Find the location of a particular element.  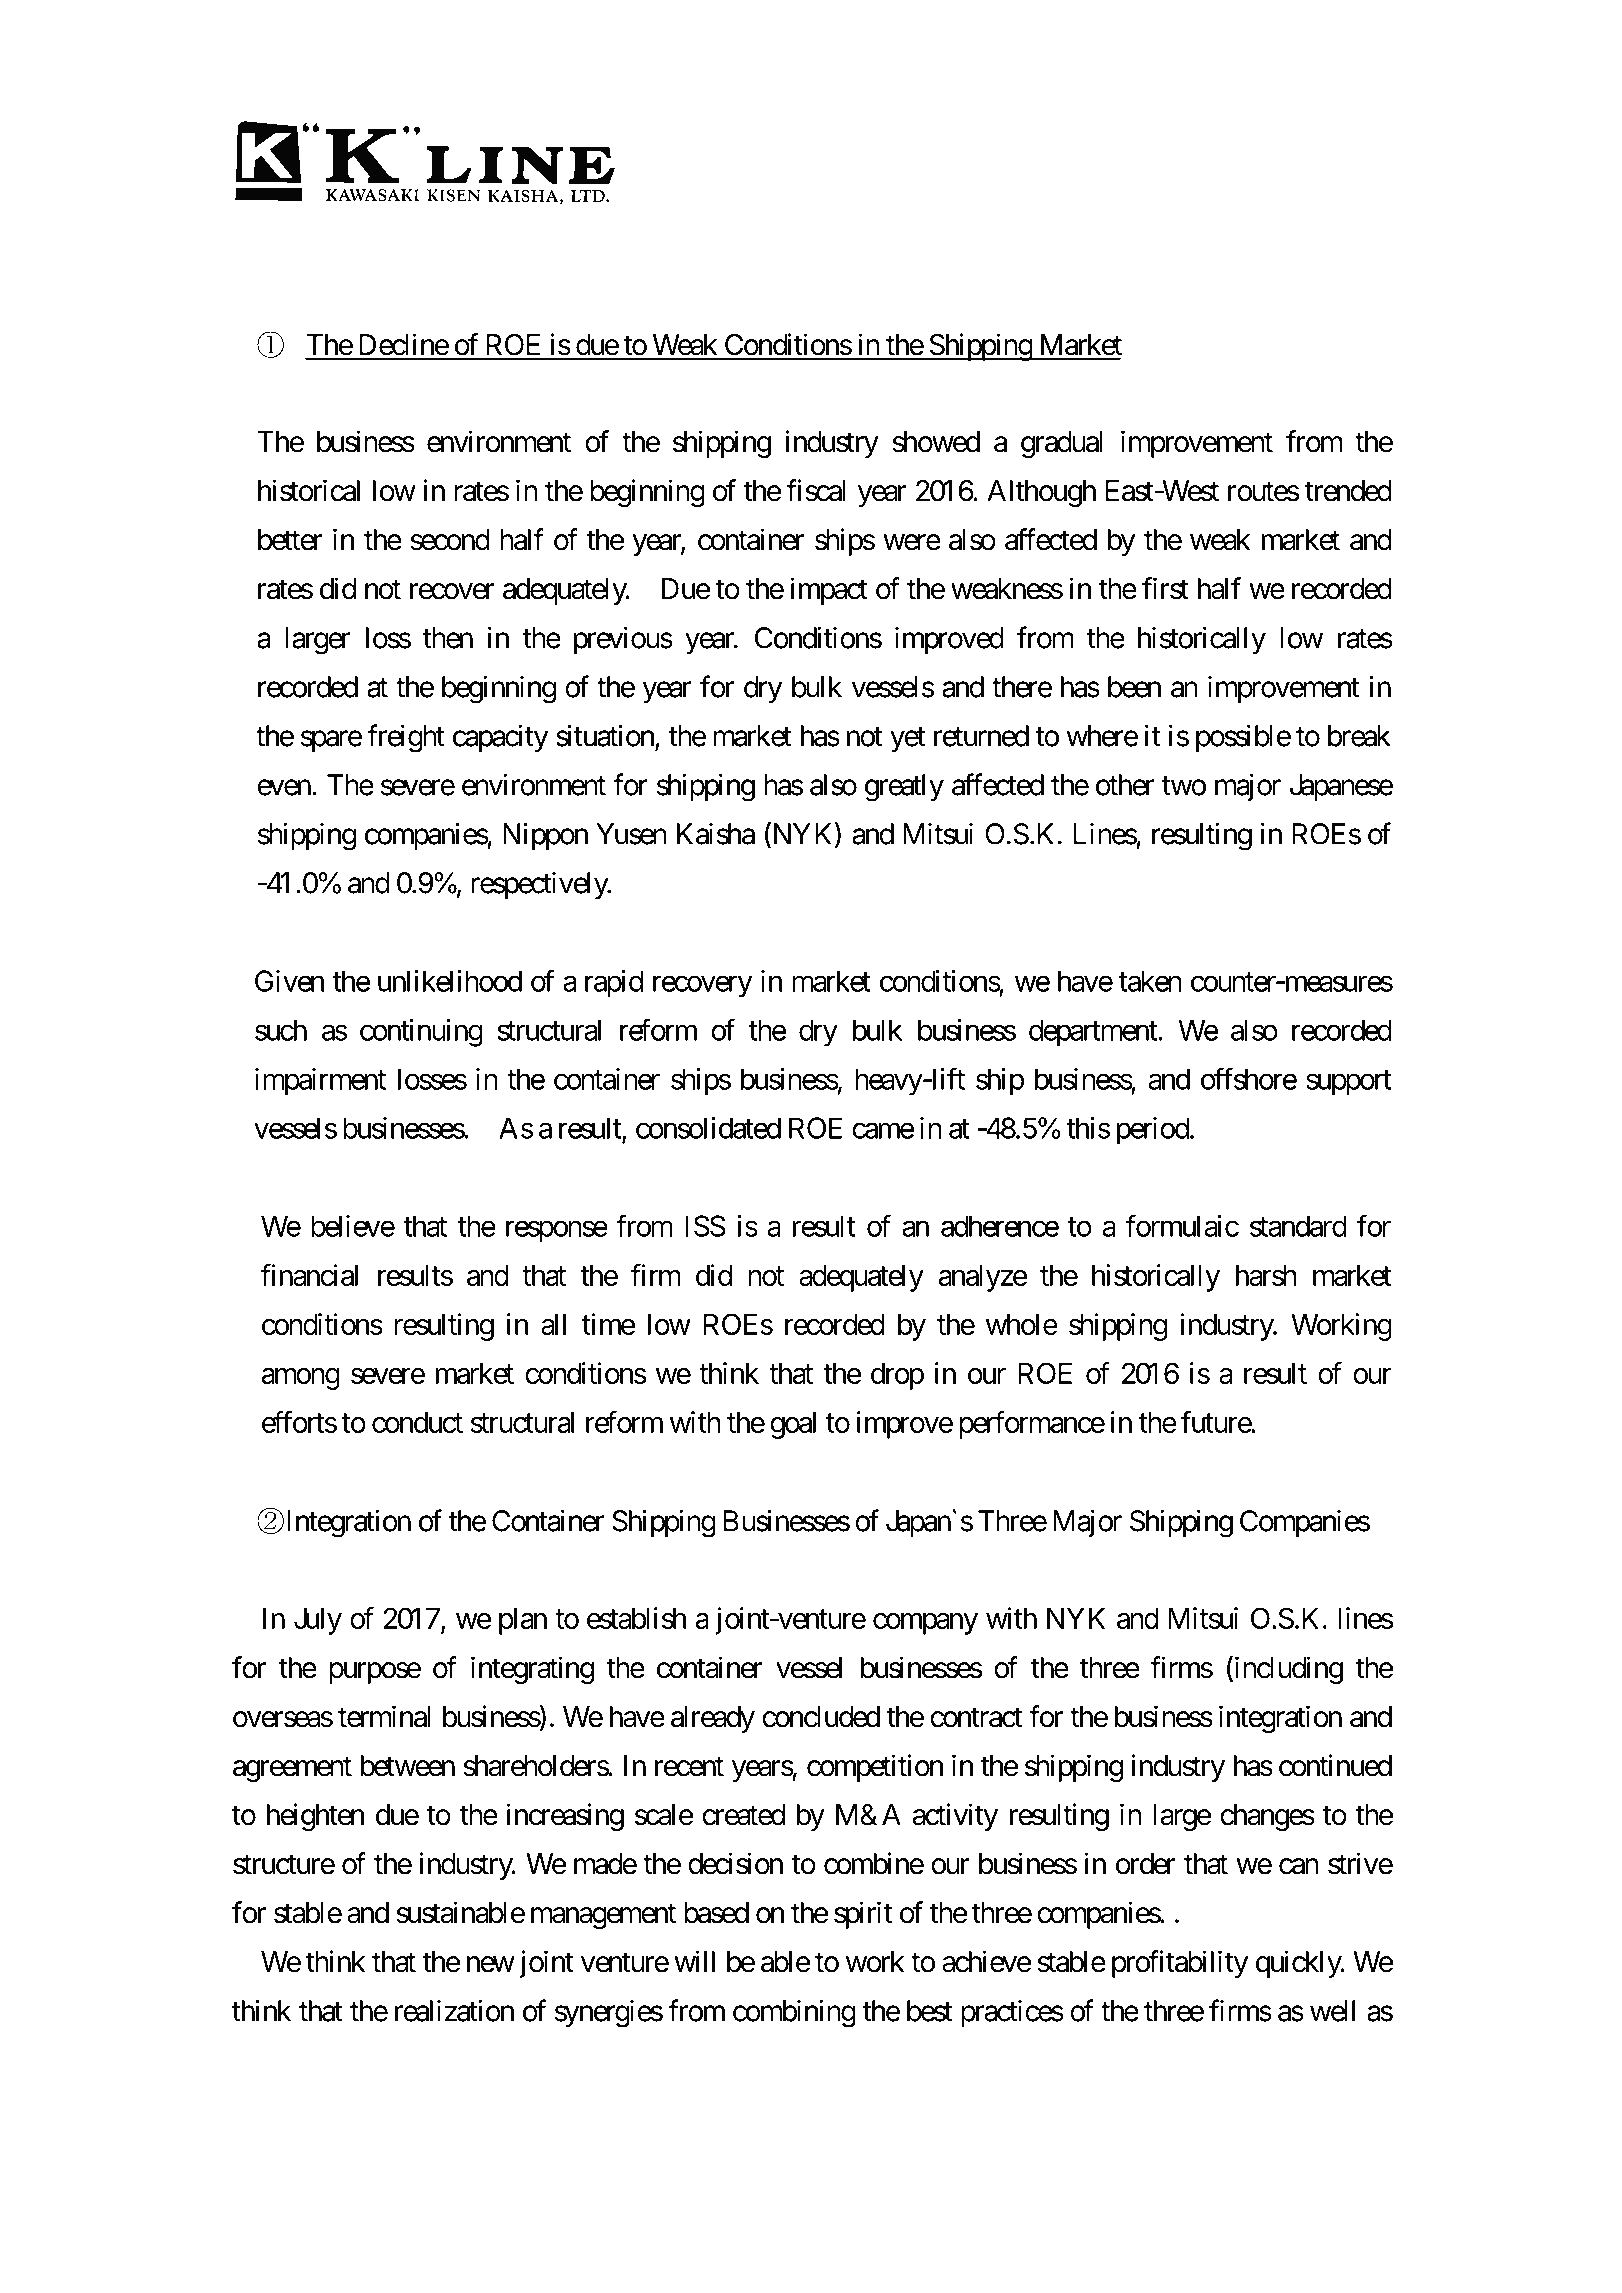

capacity is located at coordinates (500, 738).
